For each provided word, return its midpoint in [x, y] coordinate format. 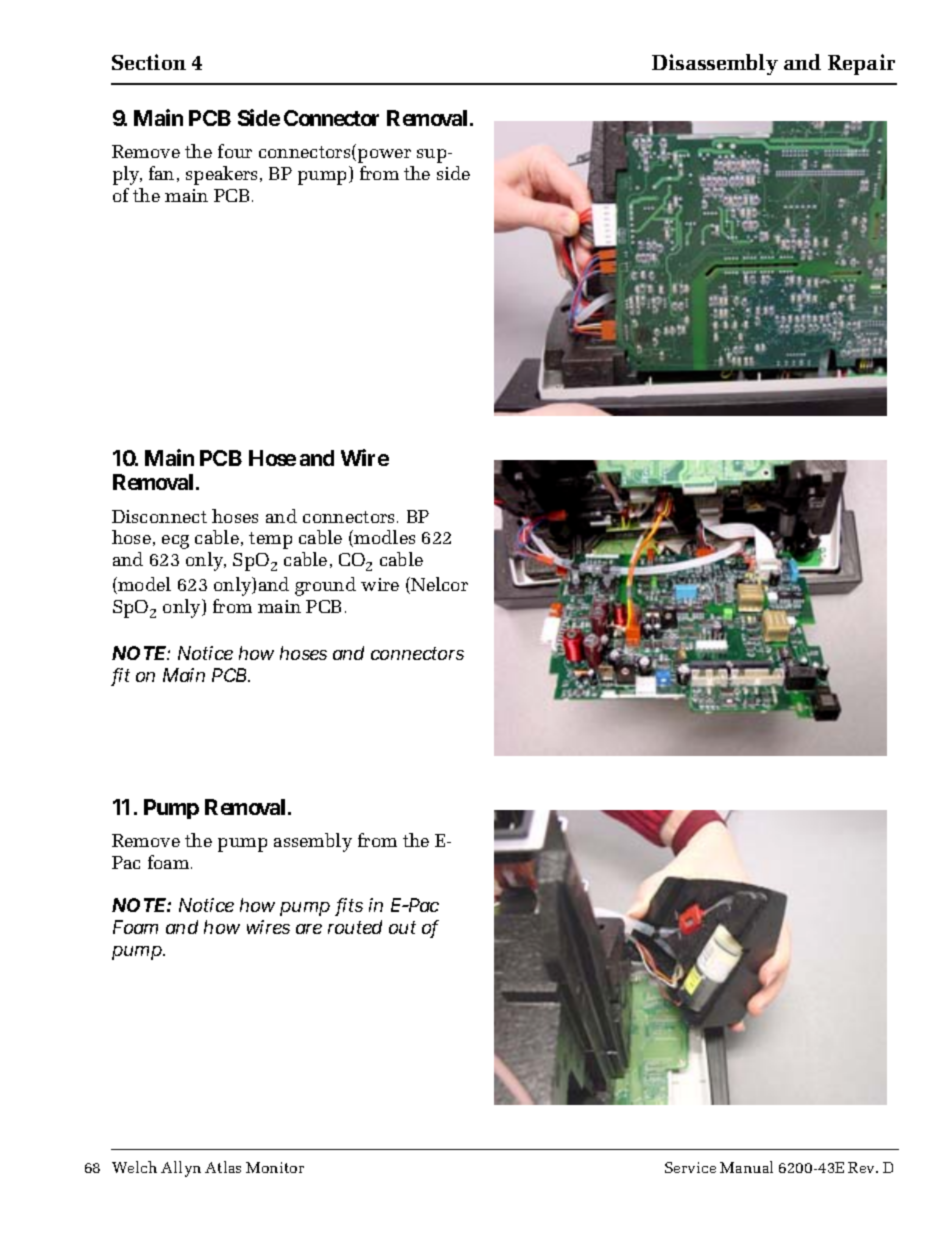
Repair [861, 64]
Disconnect [159, 516]
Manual [746, 1167]
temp [270, 540]
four [235, 151]
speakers [221, 175]
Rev [863, 1167]
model [143, 585]
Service [690, 1167]
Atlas [223, 1167]
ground [325, 586]
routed [355, 927]
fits [349, 907]
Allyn [181, 1169]
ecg [175, 542]
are [309, 929]
